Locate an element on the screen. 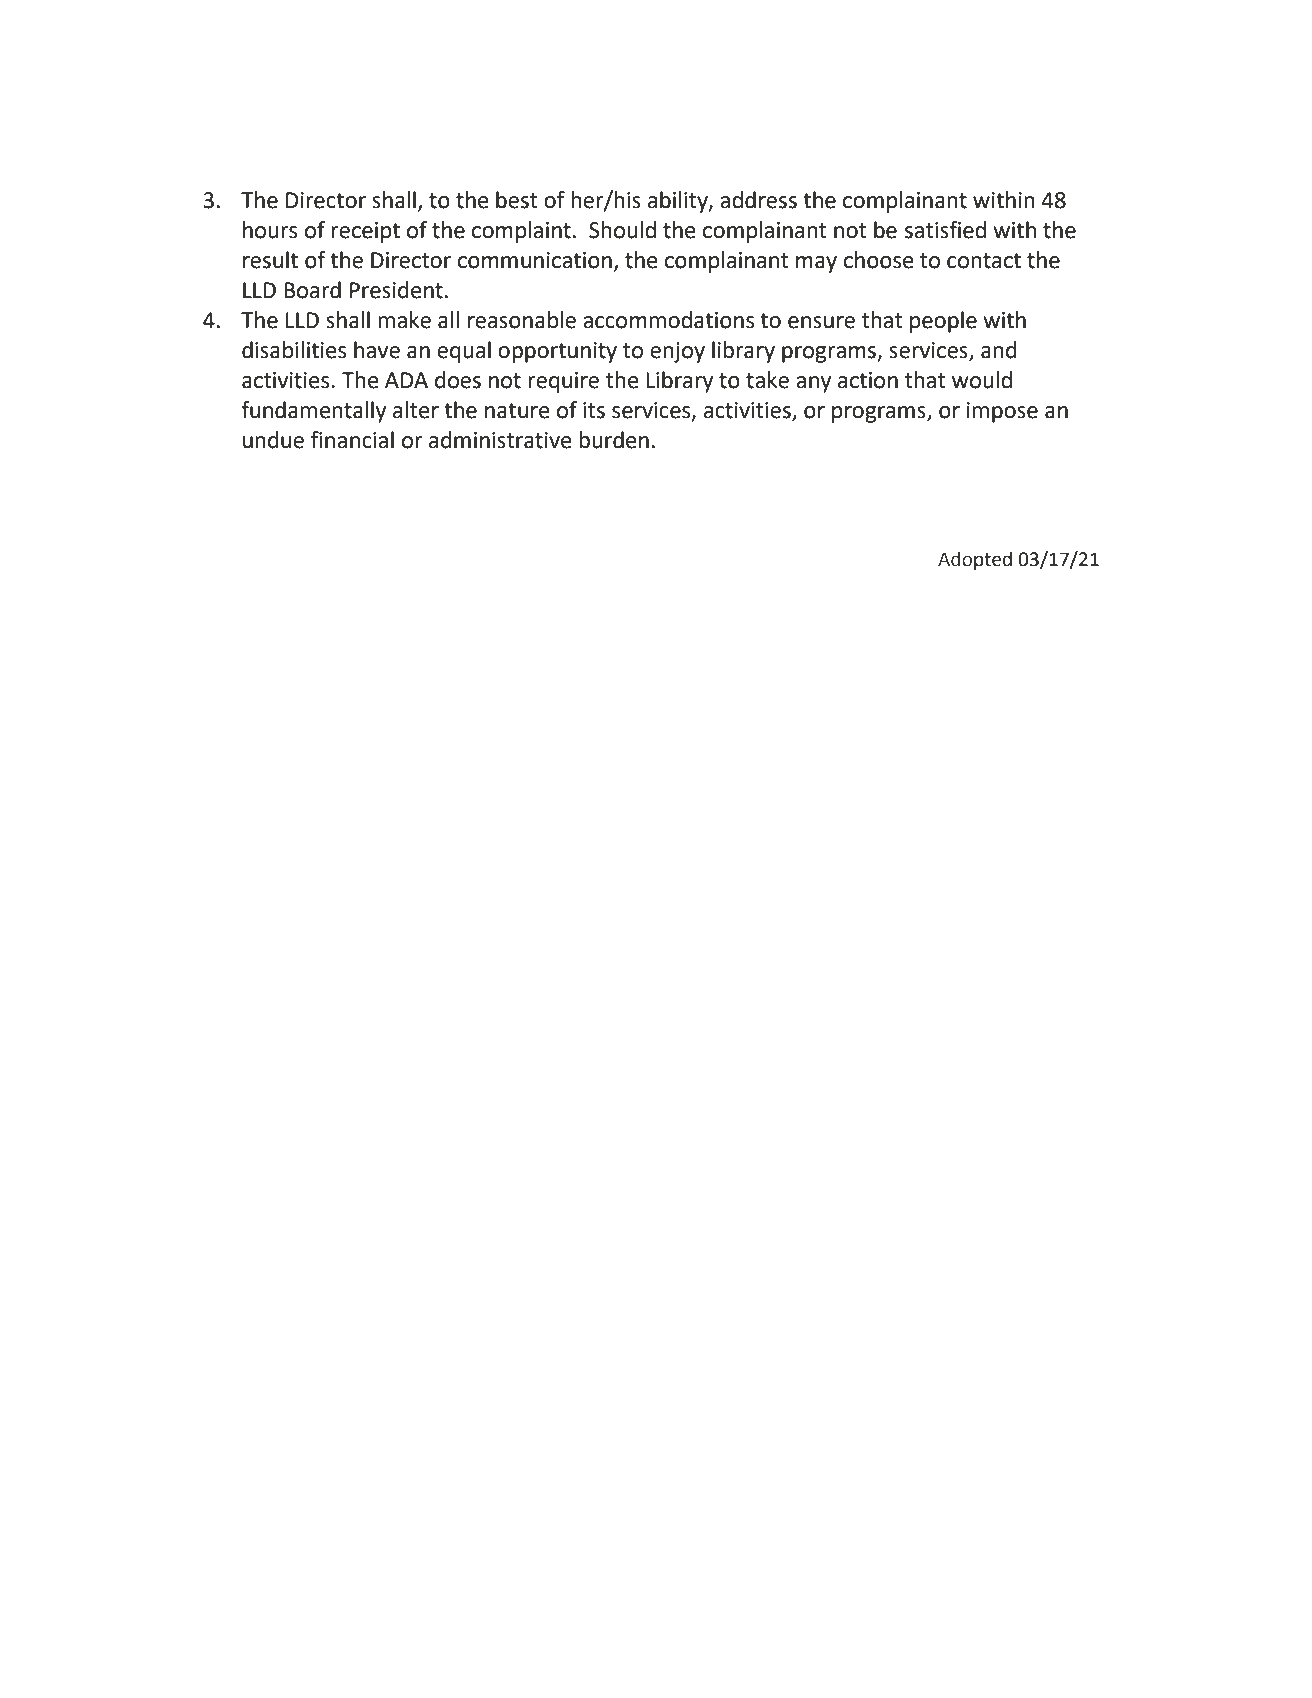 This screenshot has height=1698, width=1312. people is located at coordinates (943, 322).
